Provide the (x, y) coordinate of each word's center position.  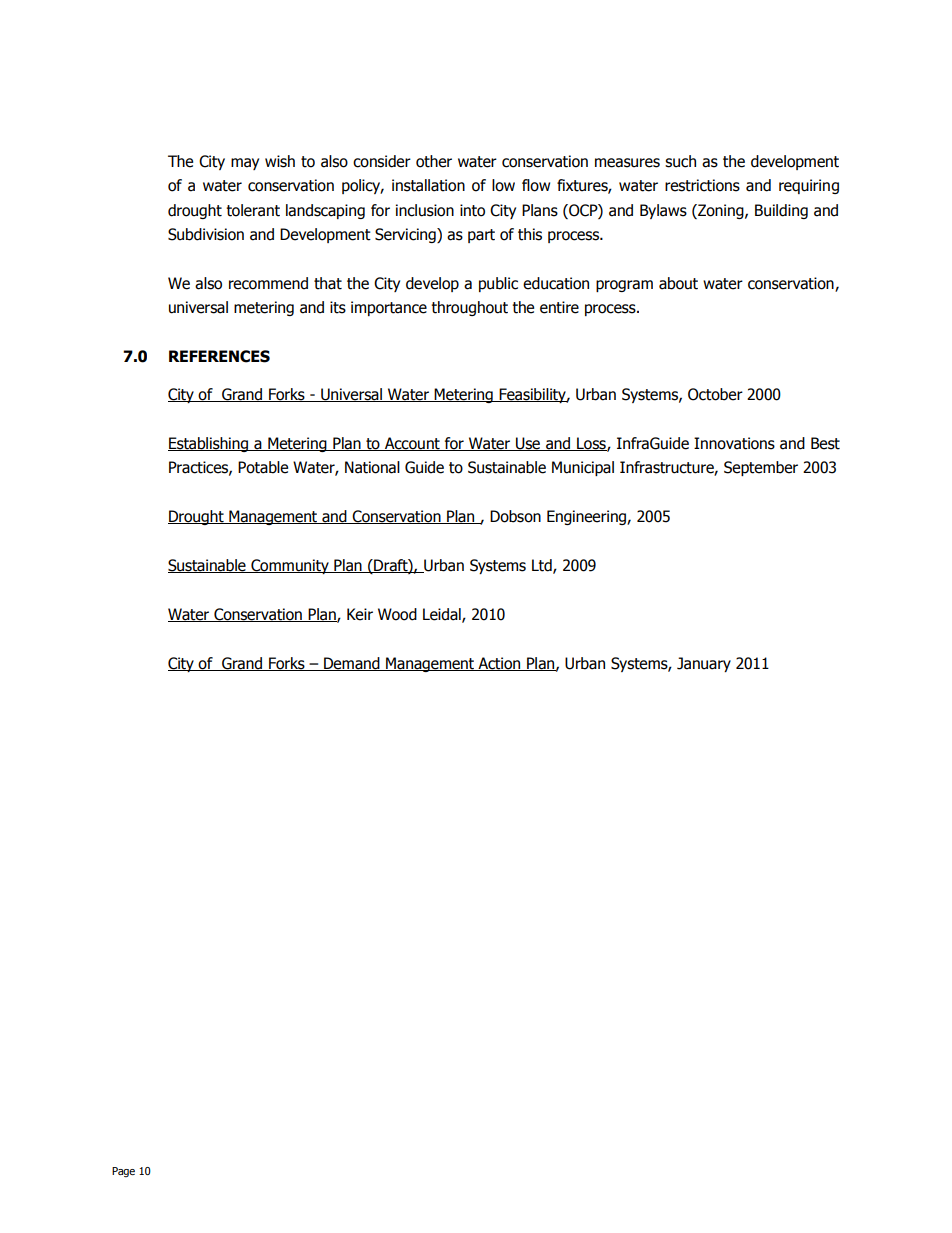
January (704, 664)
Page (123, 1172)
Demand (352, 664)
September (761, 468)
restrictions (702, 185)
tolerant (253, 210)
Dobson (515, 516)
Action (499, 664)
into (472, 210)
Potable (263, 467)
